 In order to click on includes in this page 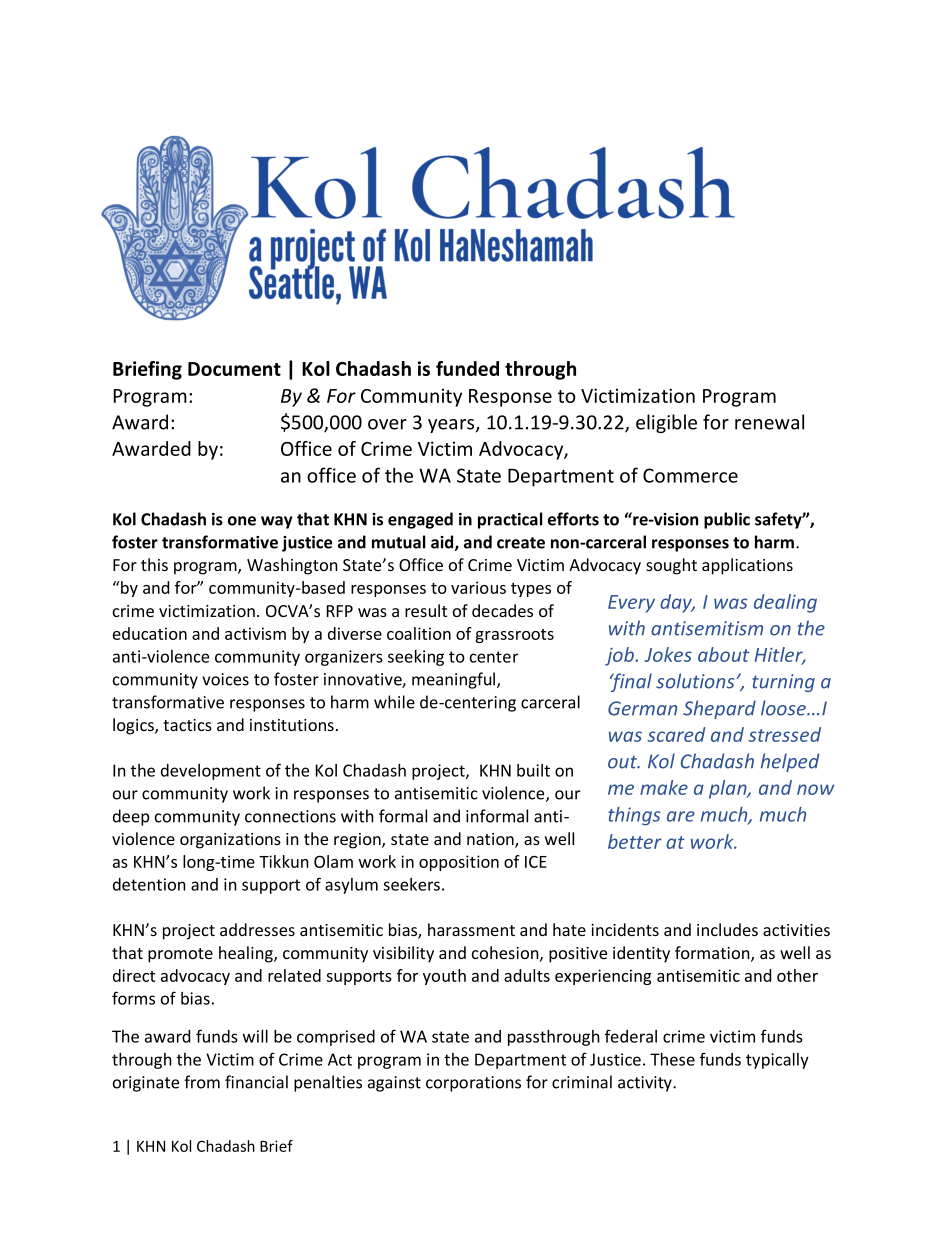, I will do `click(727, 929)`.
